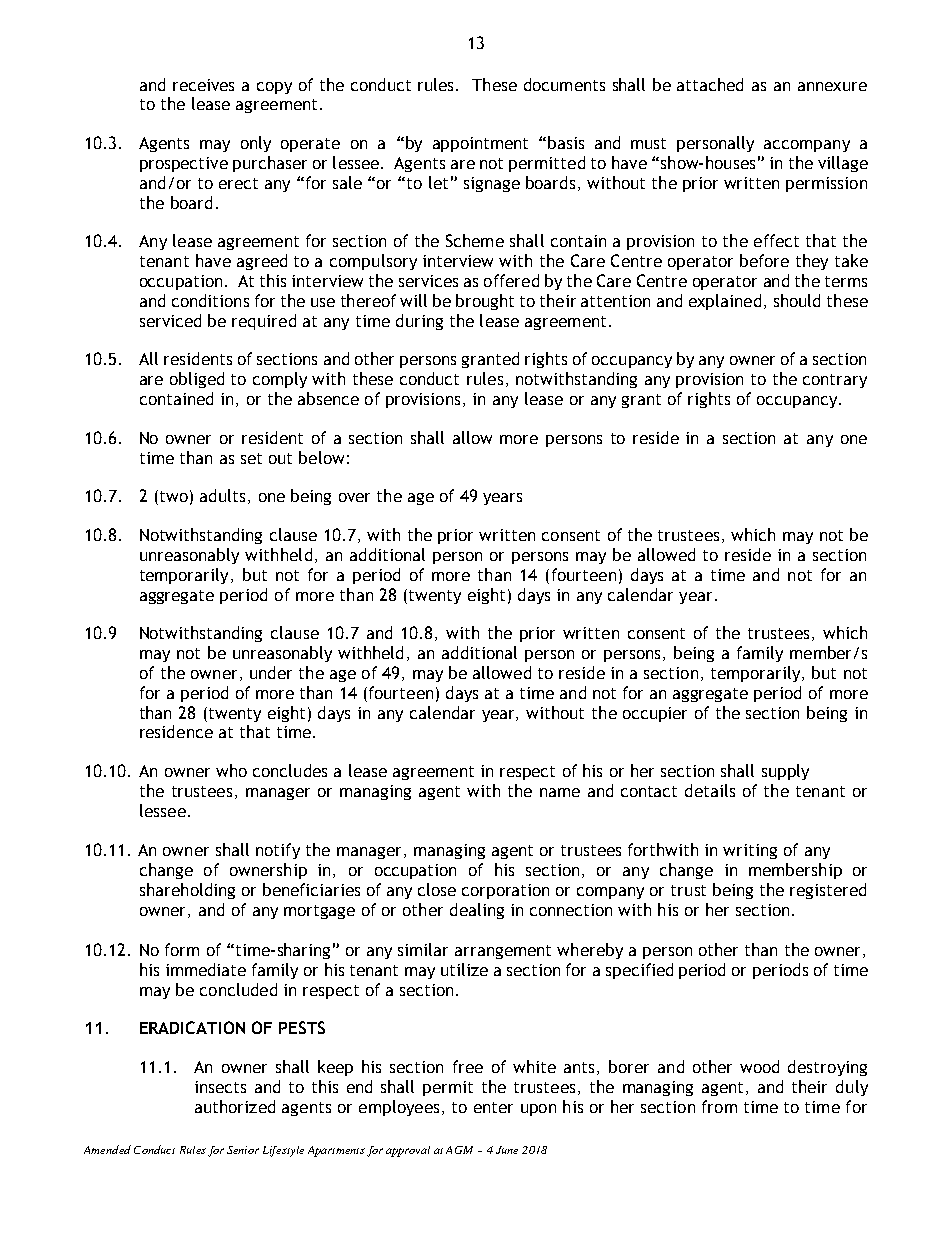 Image resolution: width=952 pixels, height=1233 pixels. Describe the element at coordinates (655, 714) in the screenshot. I see `occupier` at that location.
